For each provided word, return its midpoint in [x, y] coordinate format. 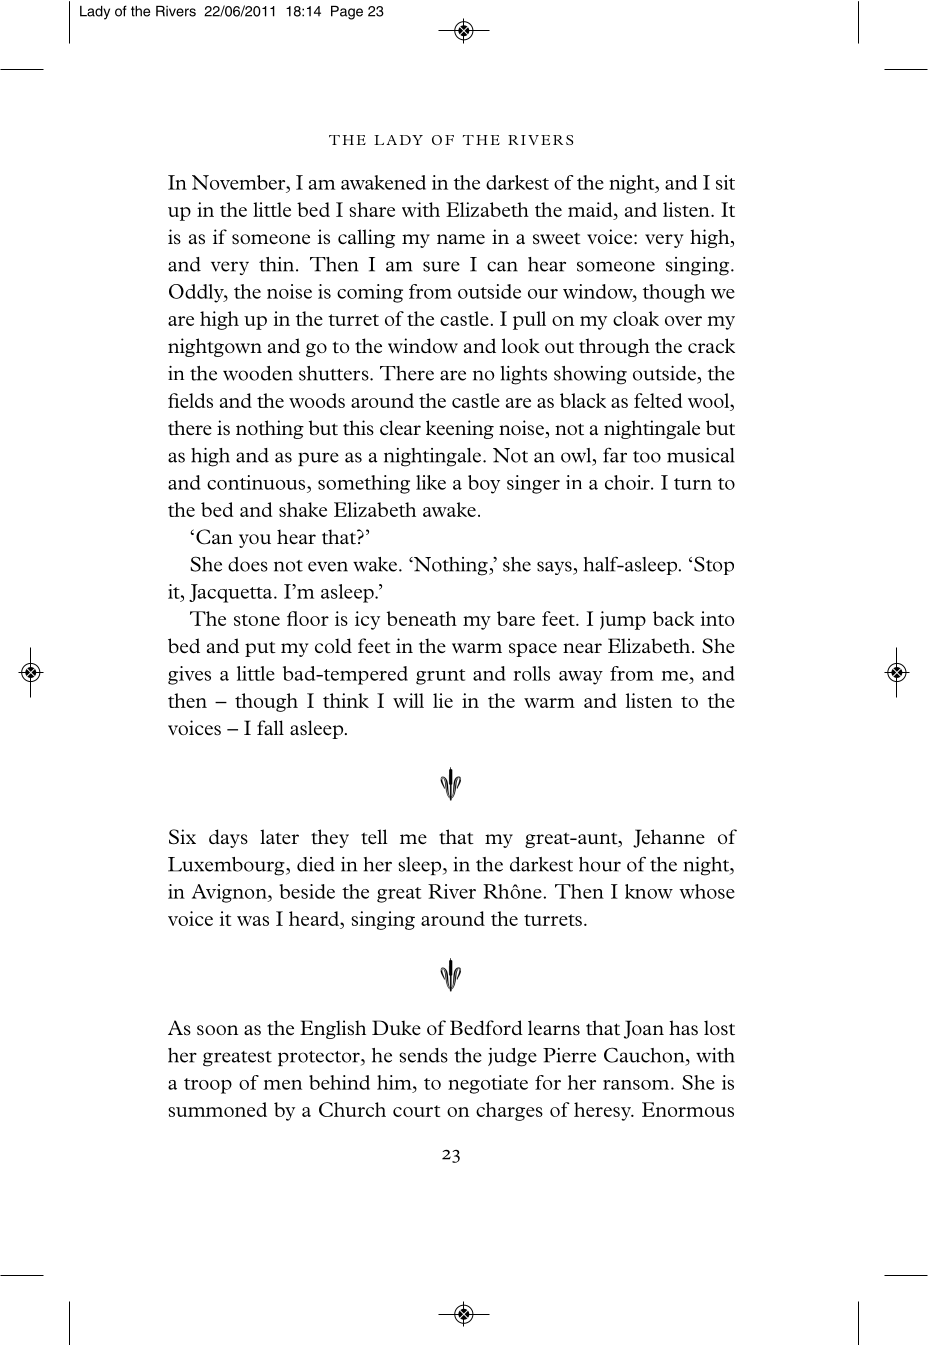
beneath [422, 618]
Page [347, 13]
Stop [714, 565]
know [649, 891]
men [282, 1085]
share [372, 209]
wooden [258, 373]
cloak [636, 318]
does [248, 564]
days [228, 838]
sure [441, 266]
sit [725, 182]
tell [374, 836]
